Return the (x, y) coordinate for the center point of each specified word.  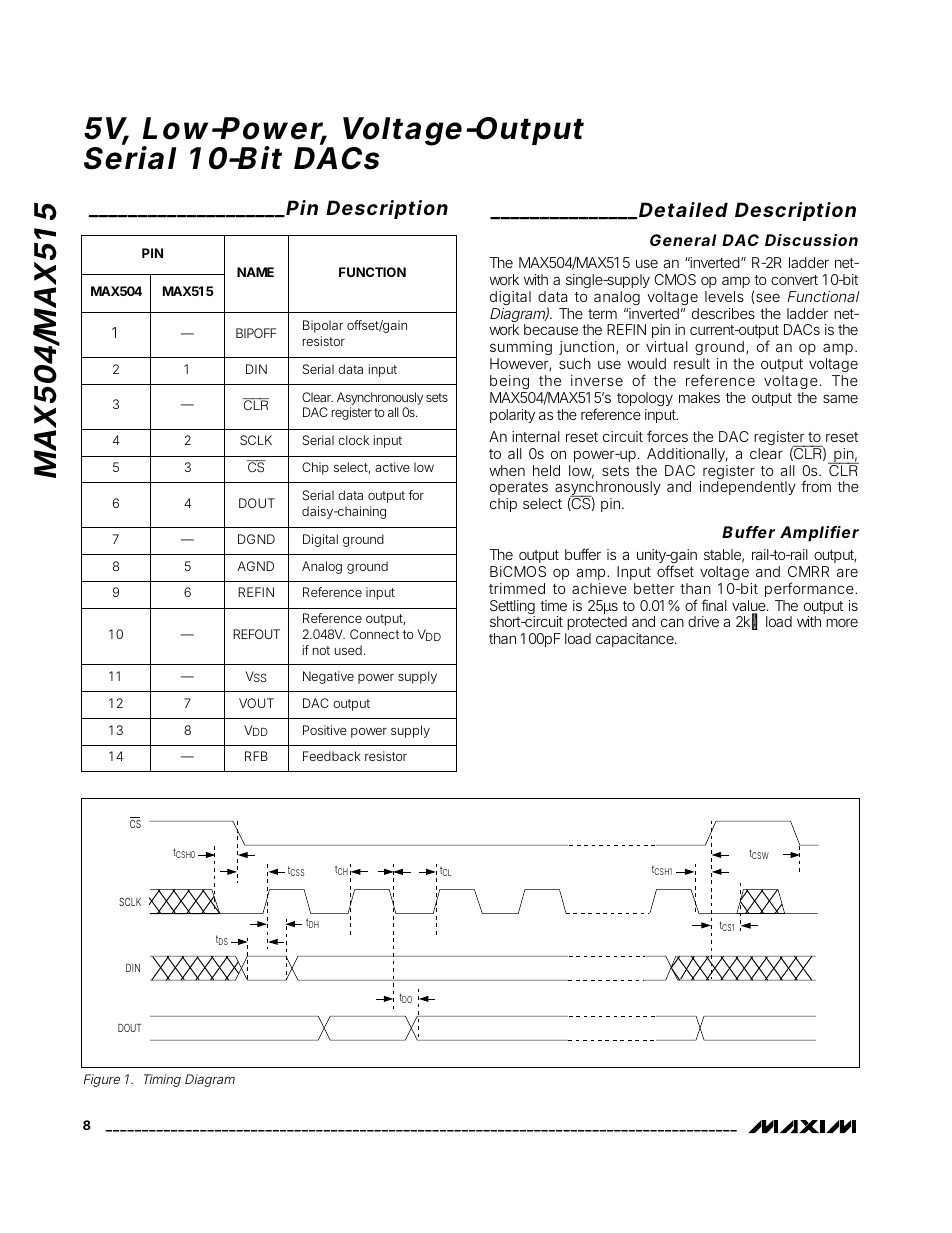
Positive (325, 730)
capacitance (636, 640)
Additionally (687, 455)
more (842, 622)
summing (521, 350)
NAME (255, 272)
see (768, 297)
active (392, 467)
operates (519, 490)
